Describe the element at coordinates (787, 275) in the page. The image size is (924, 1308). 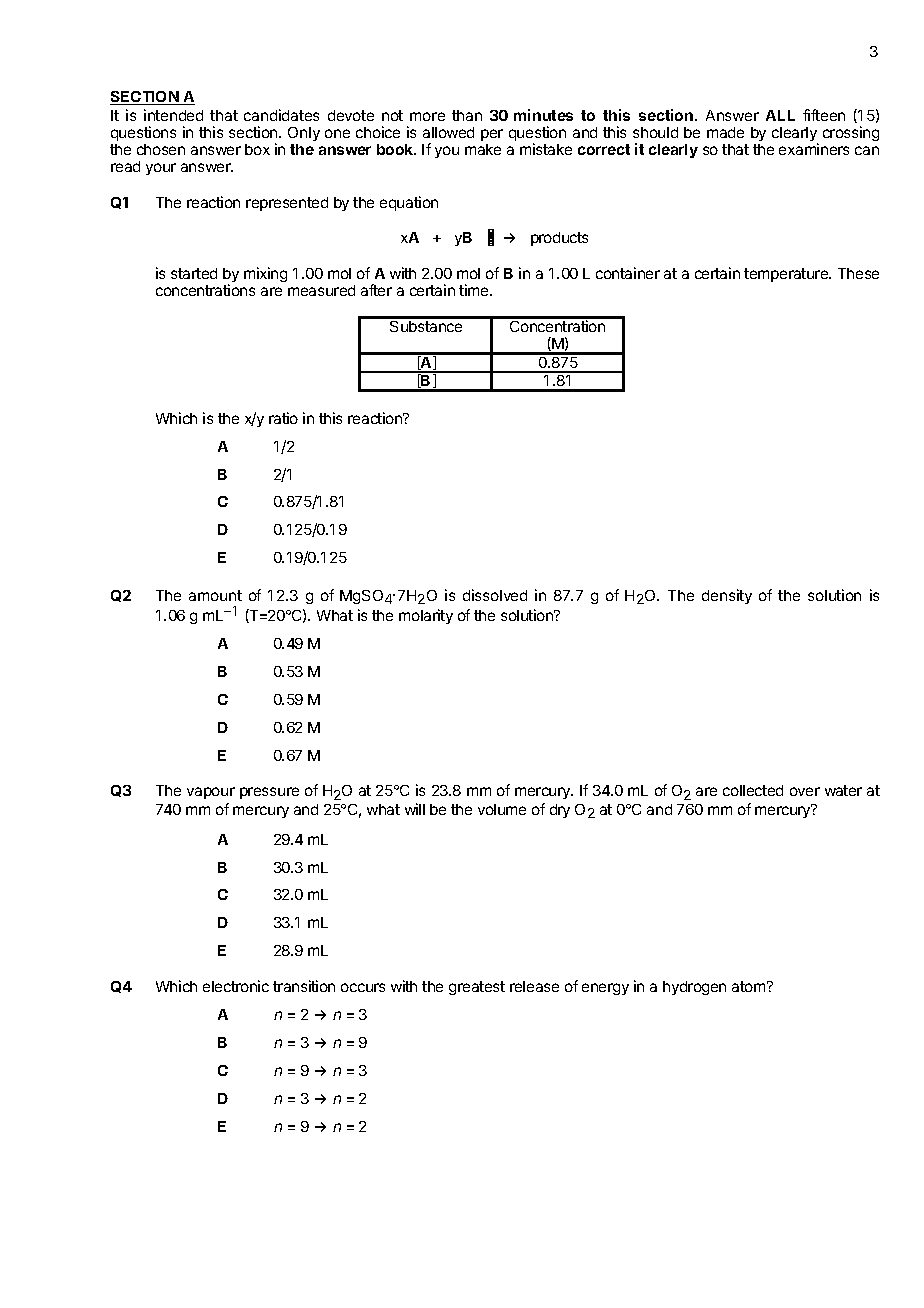
I see `temperature` at that location.
